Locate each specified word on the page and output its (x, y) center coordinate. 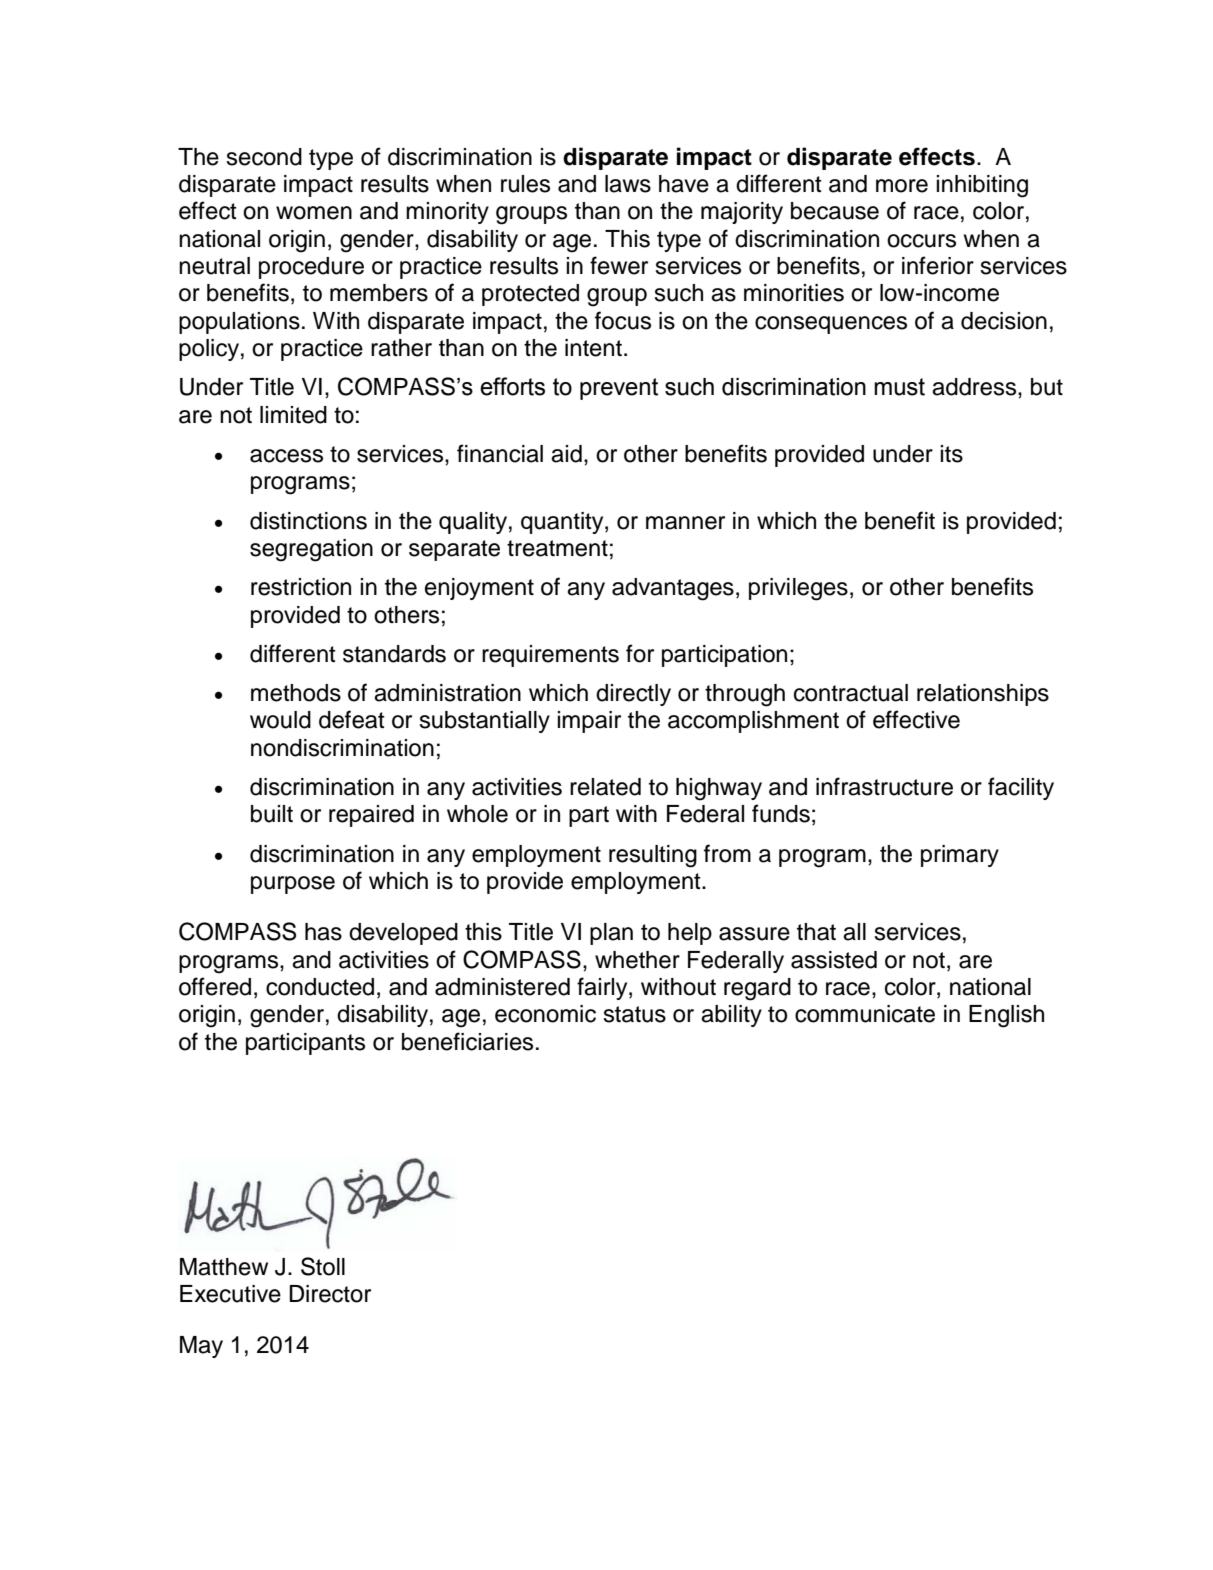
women (314, 213)
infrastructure (884, 786)
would (280, 720)
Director (330, 1294)
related (605, 787)
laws (628, 184)
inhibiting (982, 186)
